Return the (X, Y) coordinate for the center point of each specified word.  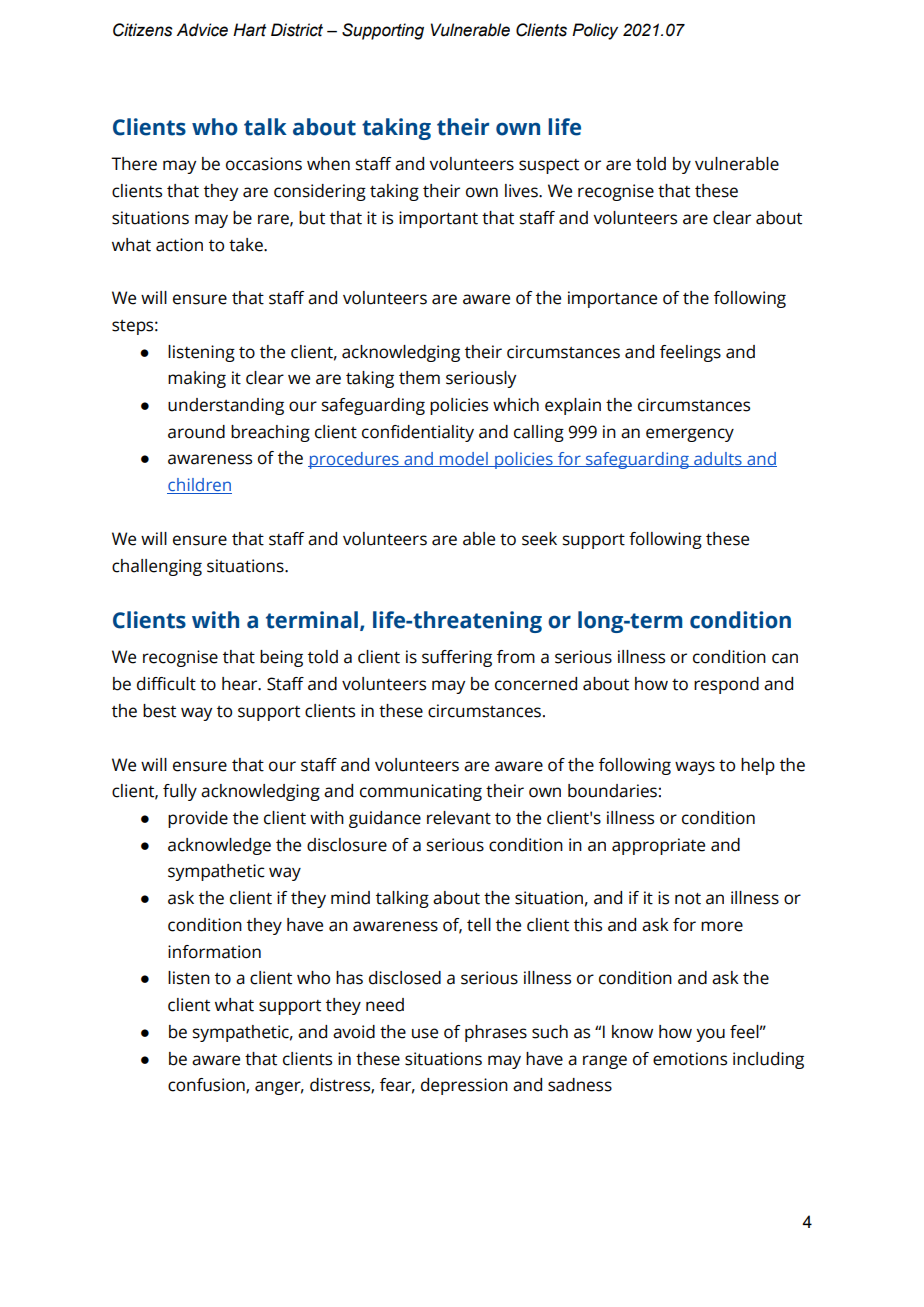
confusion (207, 1086)
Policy (595, 31)
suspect (549, 166)
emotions (690, 1059)
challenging (157, 567)
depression (464, 1086)
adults (718, 459)
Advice (202, 30)
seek (539, 539)
